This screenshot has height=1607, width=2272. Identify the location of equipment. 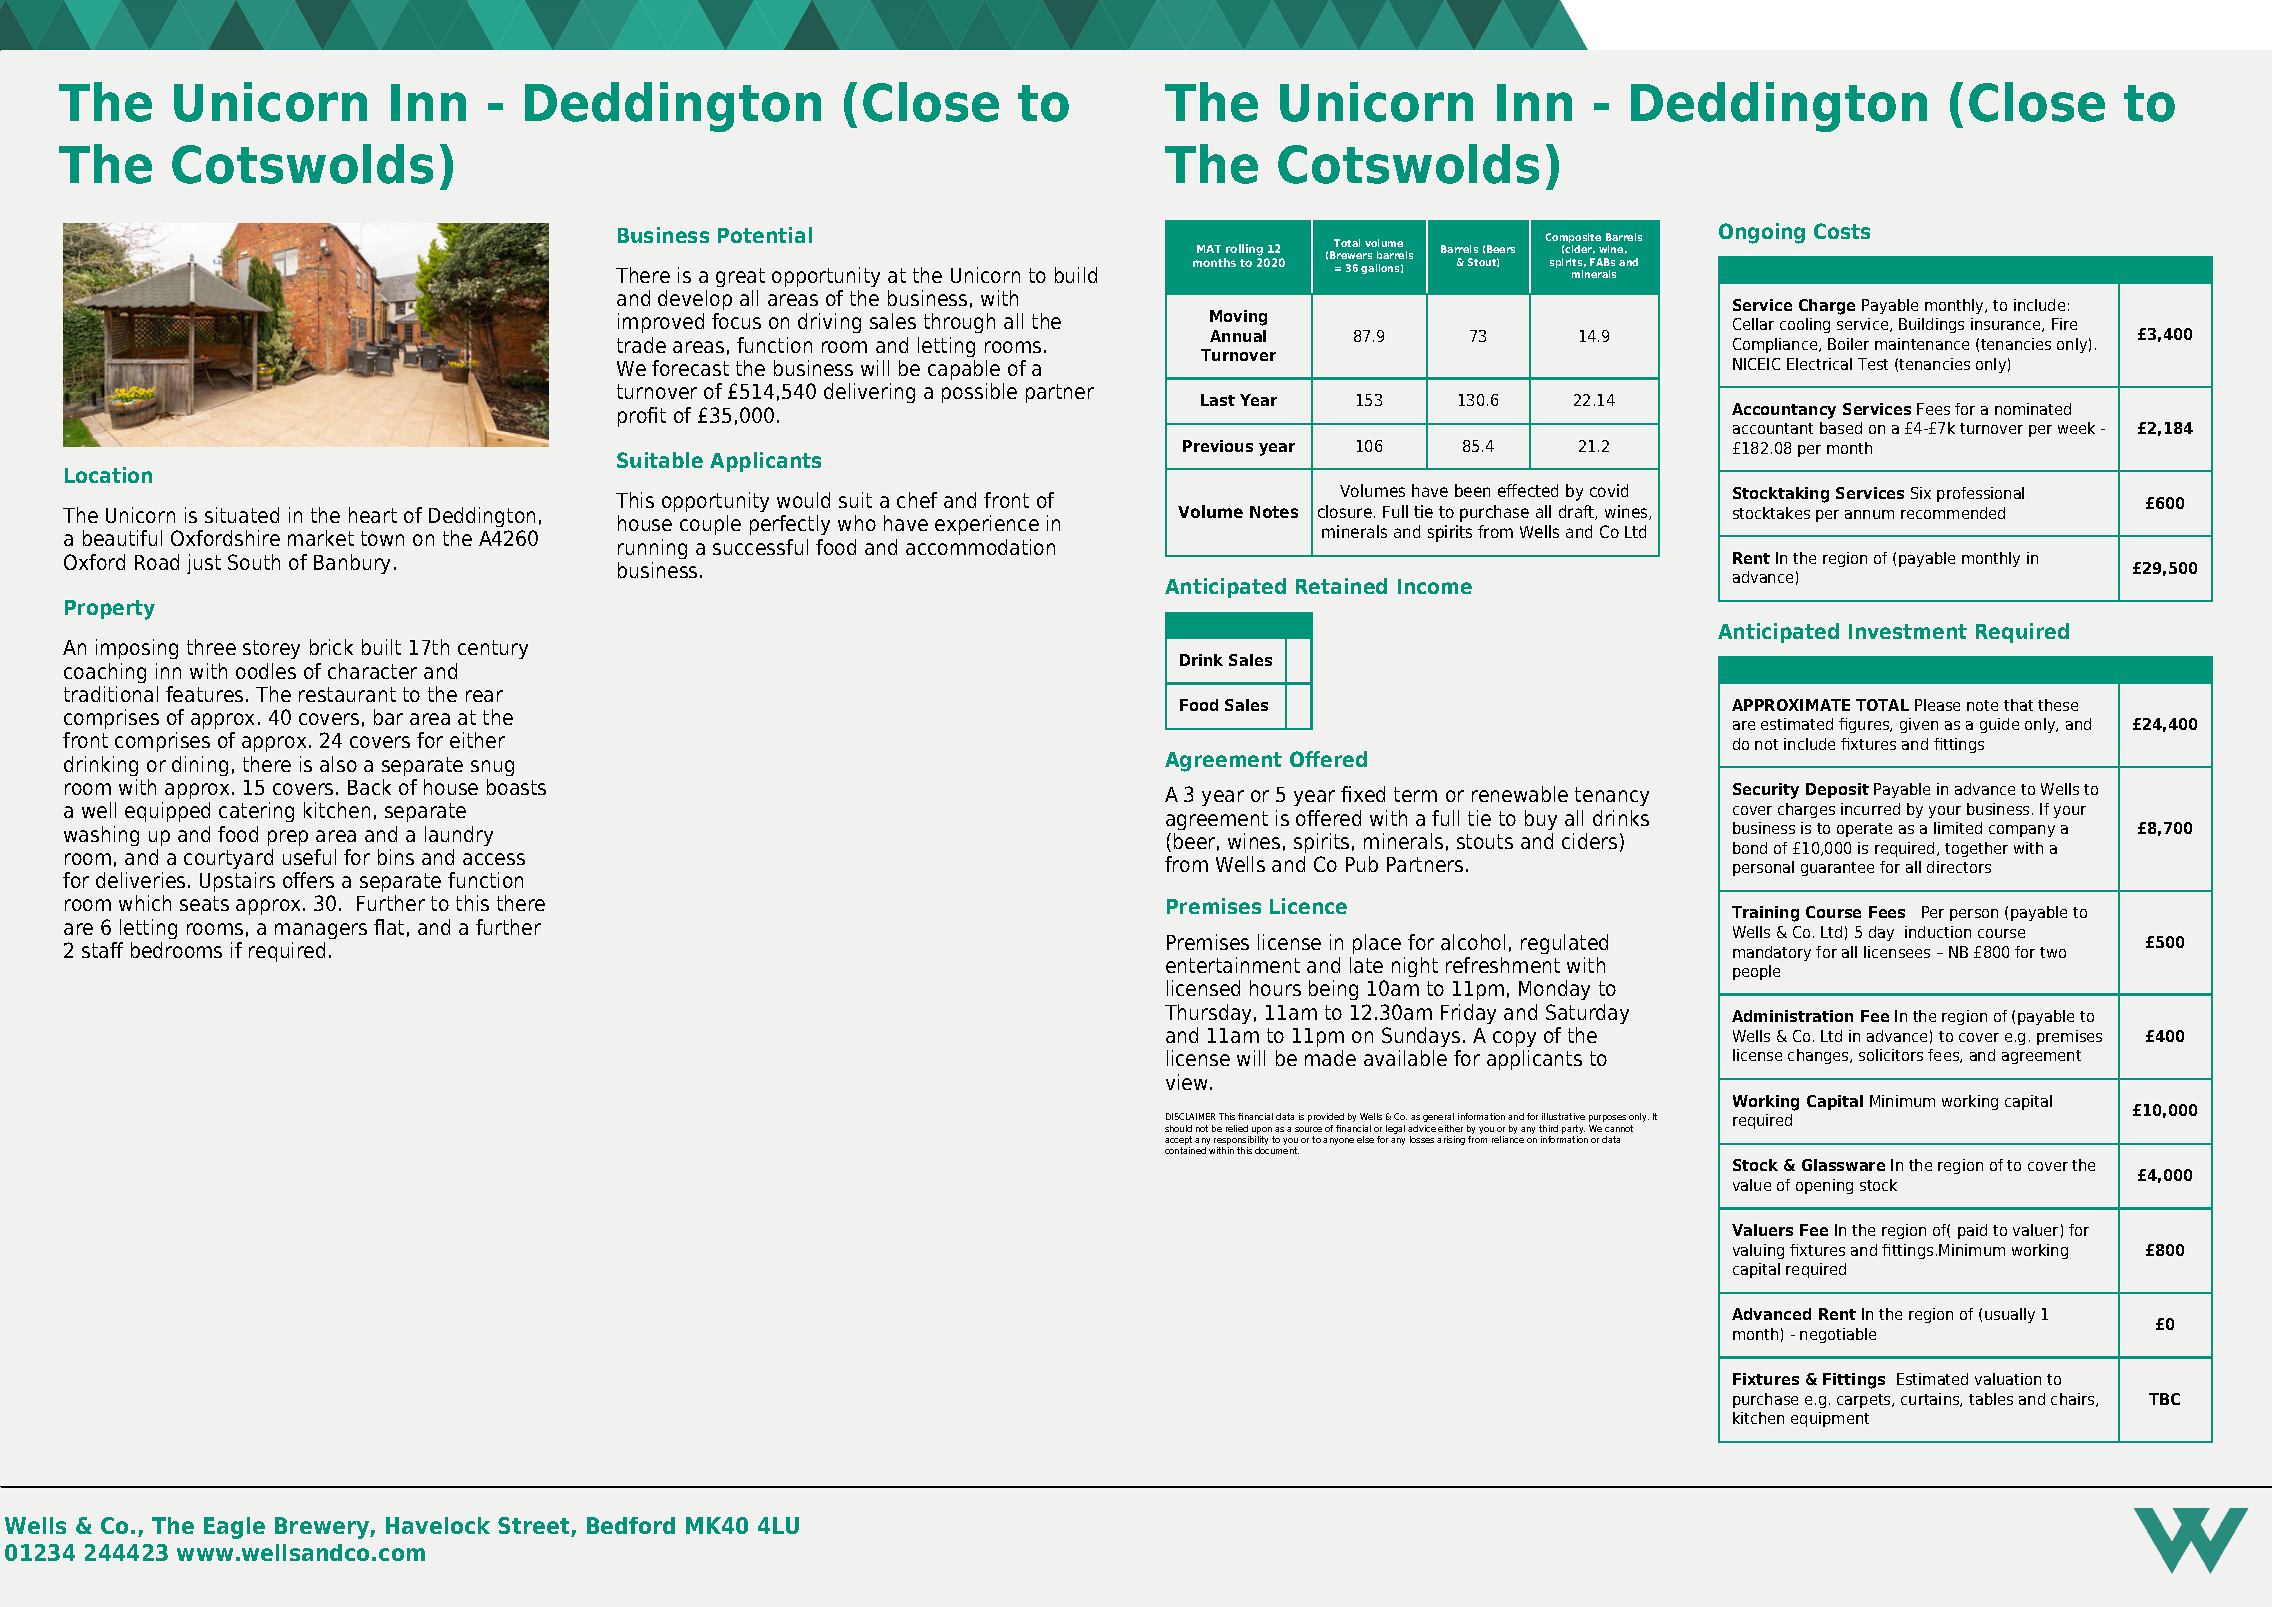
(1830, 1419).
